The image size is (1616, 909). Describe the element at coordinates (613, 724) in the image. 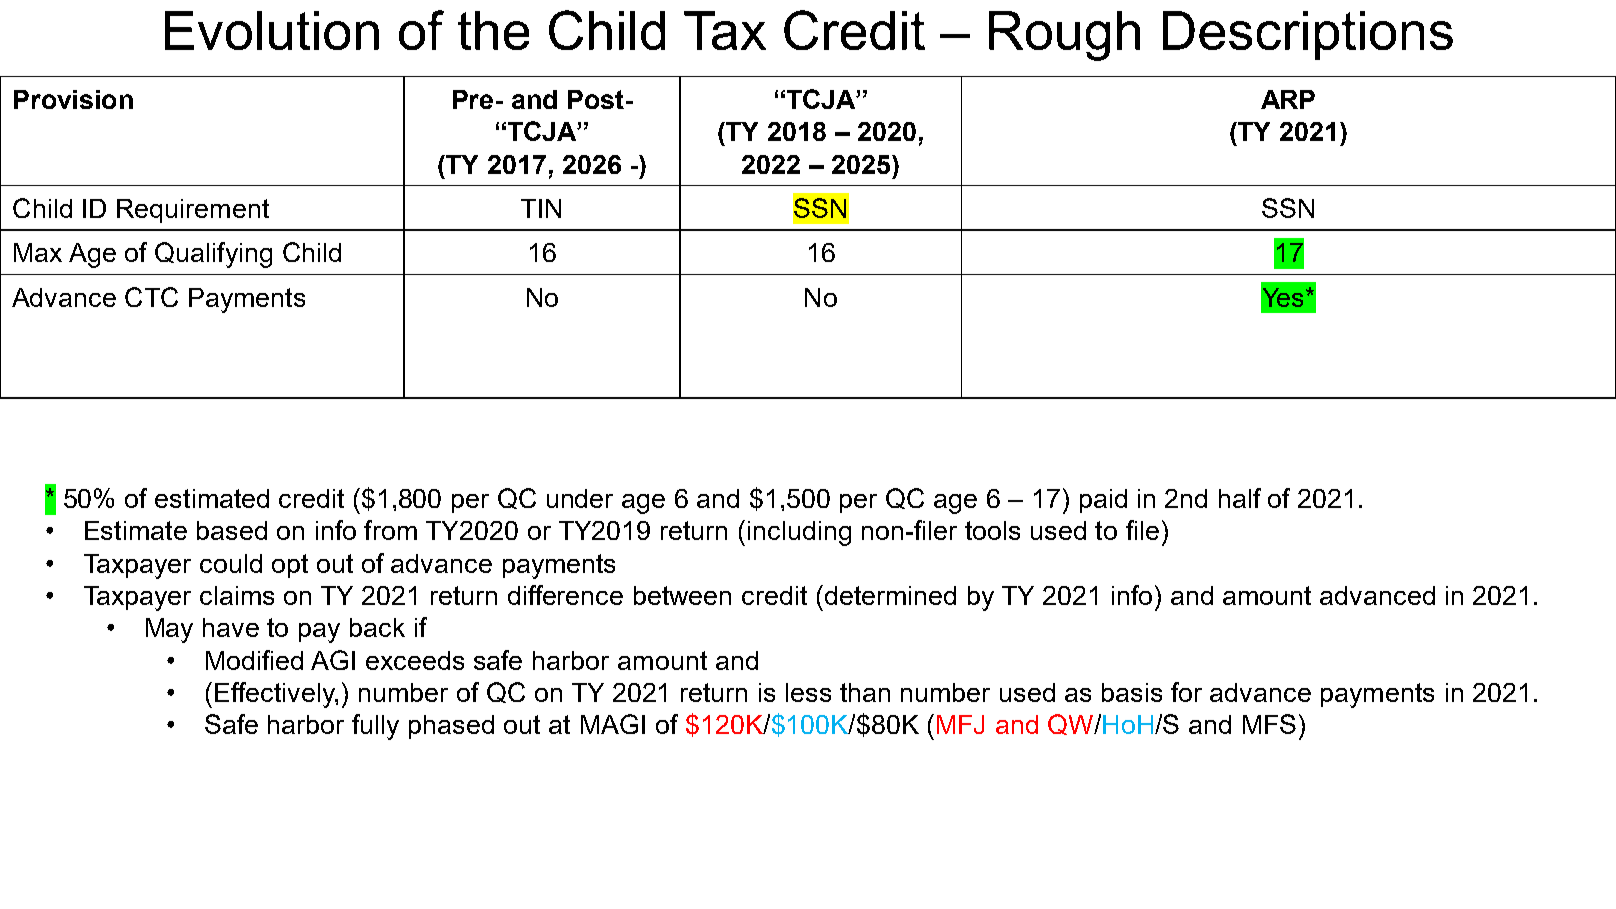

I see `MAGI` at that location.
